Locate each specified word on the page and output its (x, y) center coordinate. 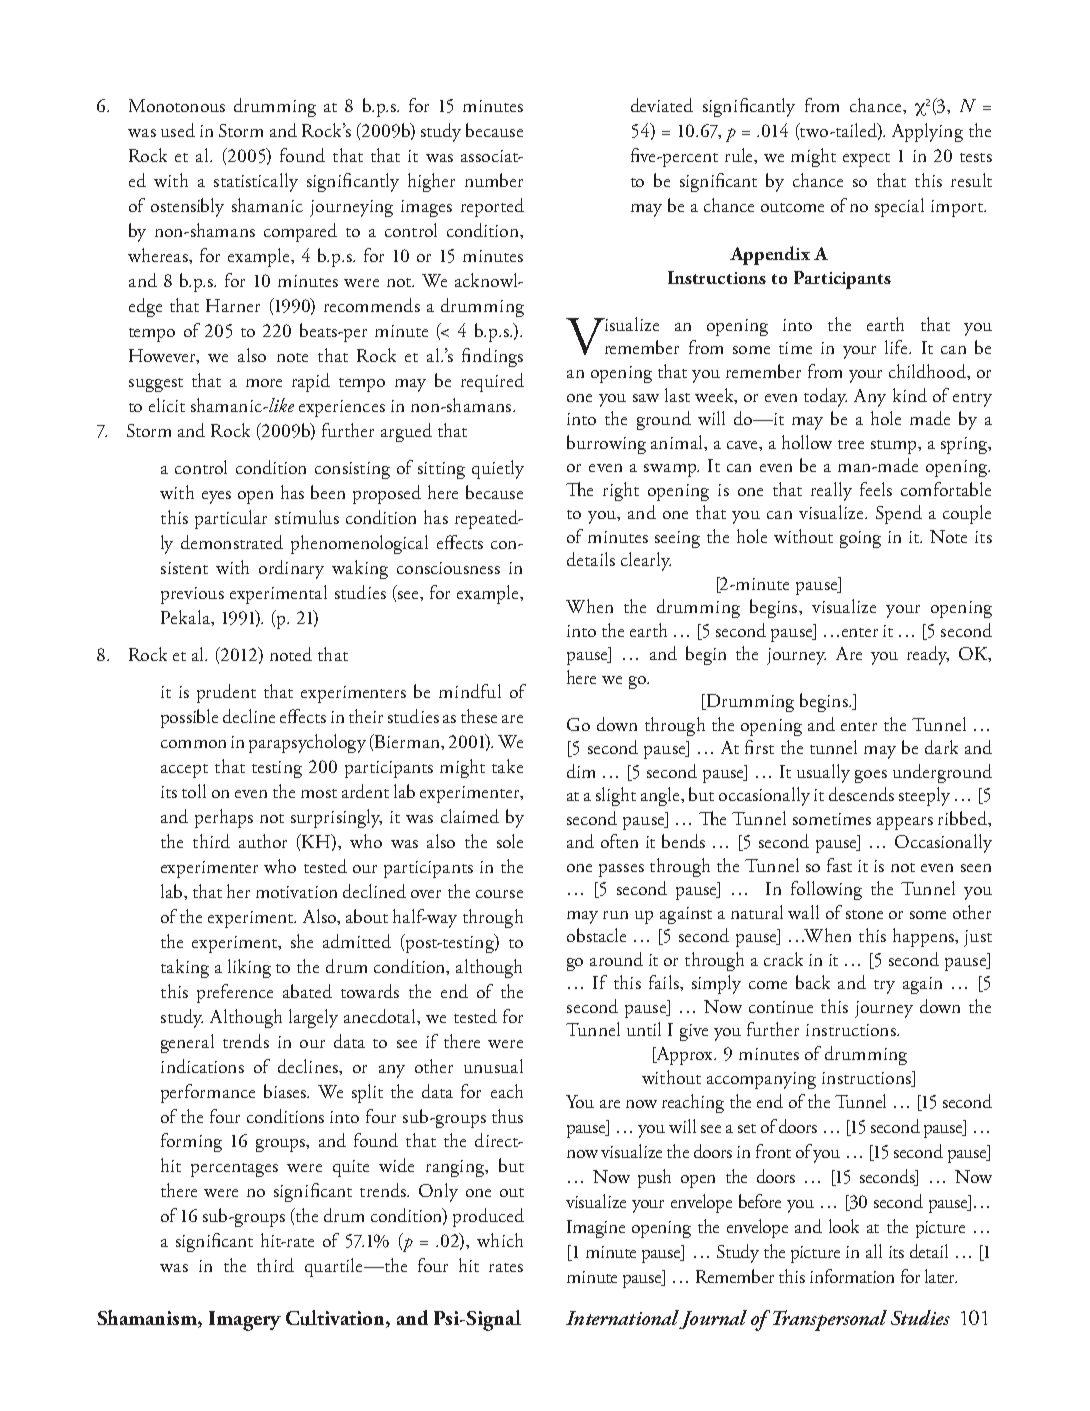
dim (581, 771)
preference (235, 993)
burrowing (606, 444)
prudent (226, 693)
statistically (256, 182)
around (616, 959)
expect (866, 160)
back (813, 982)
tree (851, 444)
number (494, 180)
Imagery (245, 1321)
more (264, 383)
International (622, 1317)
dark (941, 747)
